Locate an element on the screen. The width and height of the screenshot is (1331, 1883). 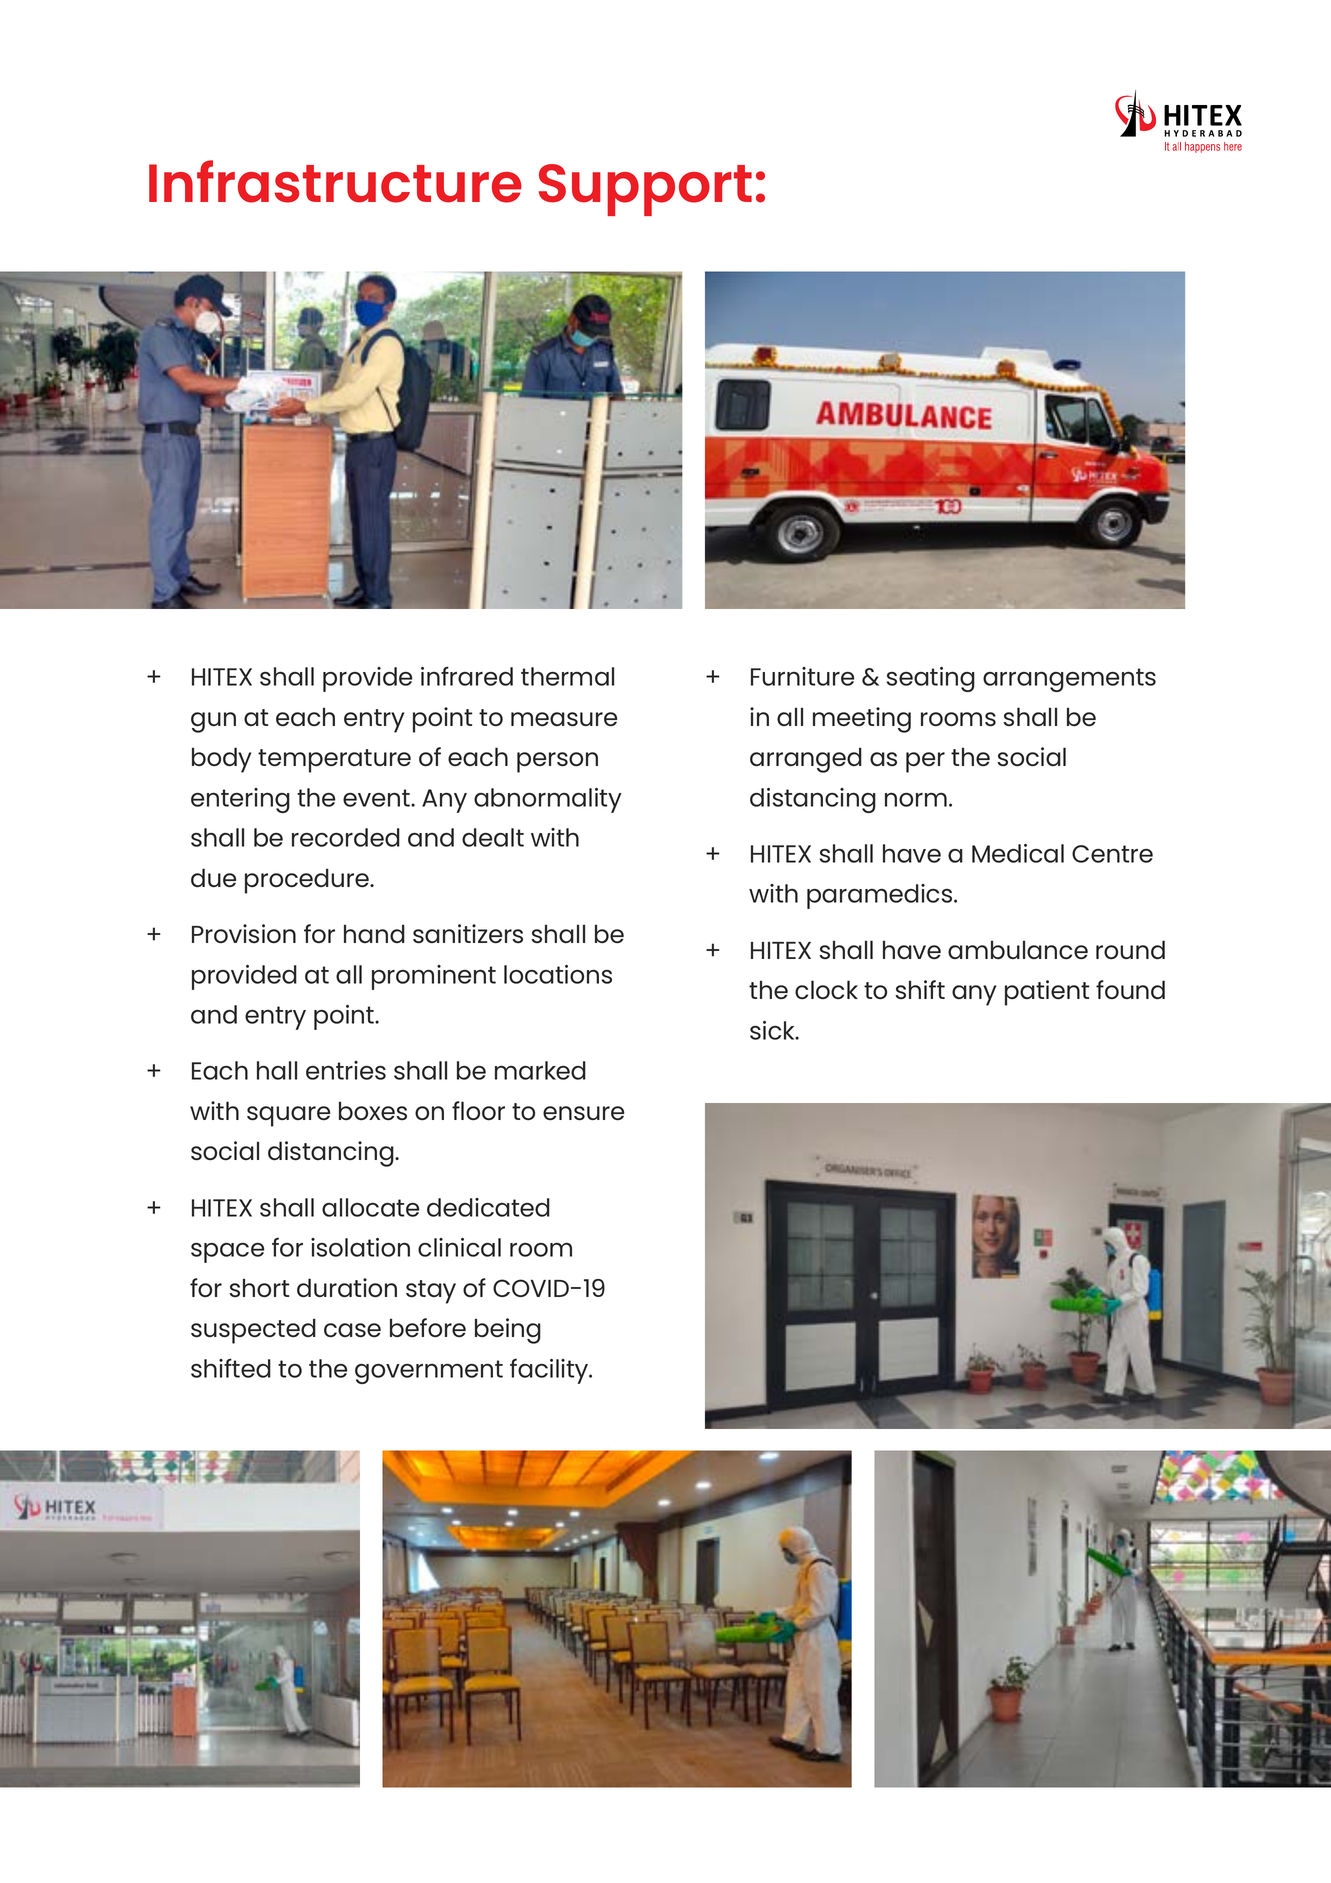
ambulance is located at coordinates (1018, 949).
